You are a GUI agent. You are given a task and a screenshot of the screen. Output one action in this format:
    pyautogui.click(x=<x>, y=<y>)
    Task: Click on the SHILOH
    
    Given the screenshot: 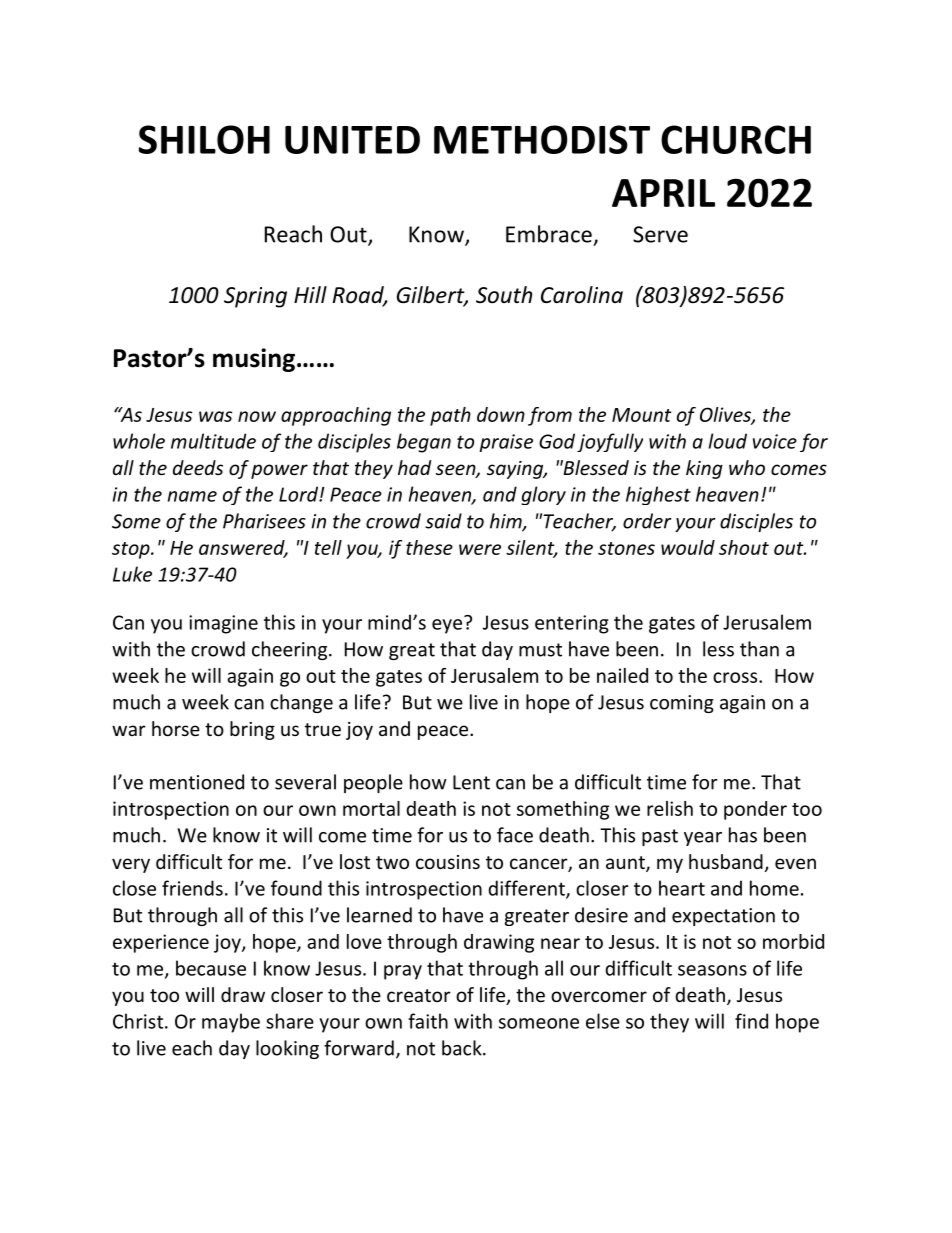 What is the action you would take?
    pyautogui.click(x=204, y=139)
